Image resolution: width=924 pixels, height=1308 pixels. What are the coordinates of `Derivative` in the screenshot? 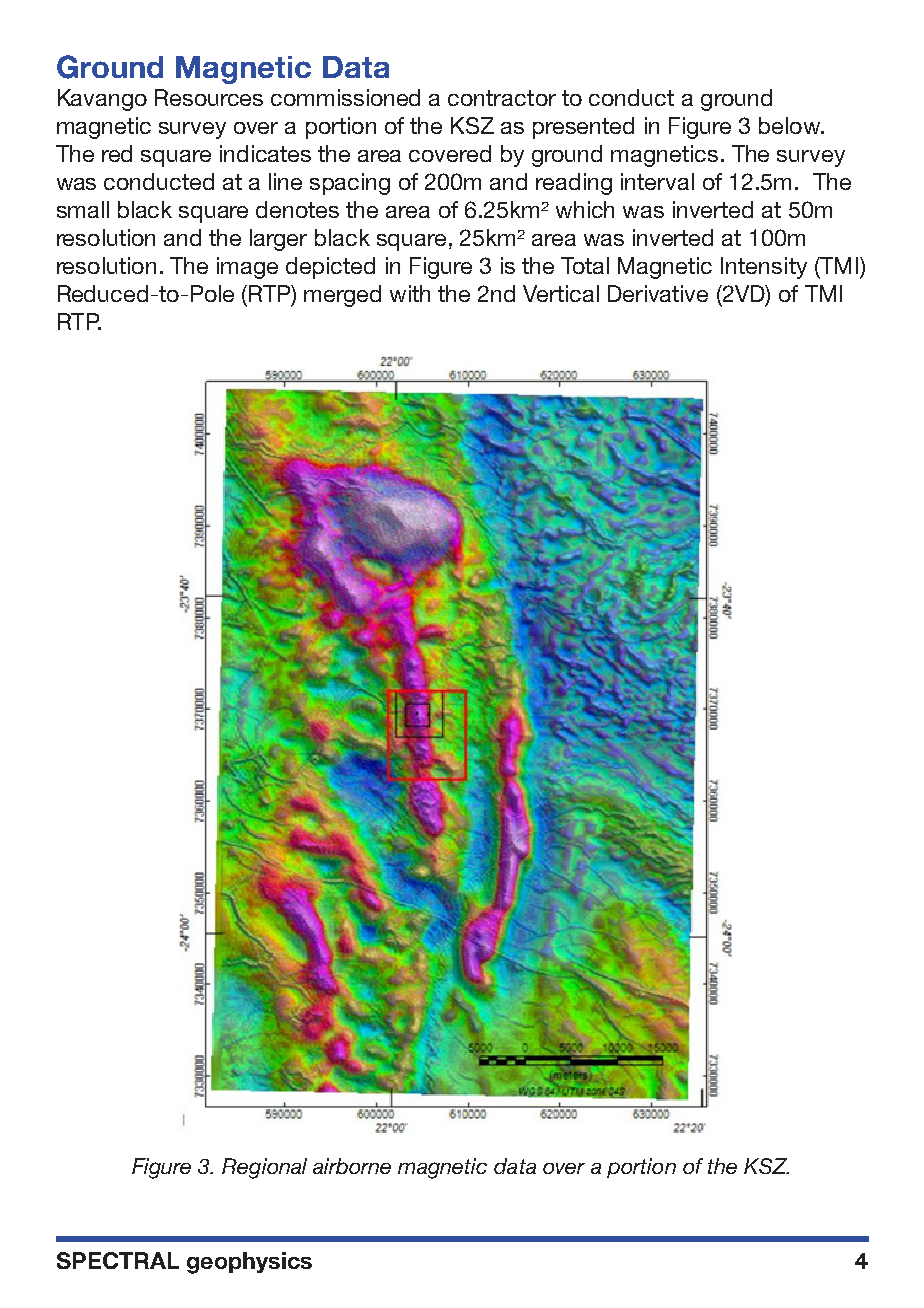 It's located at (658, 293).
